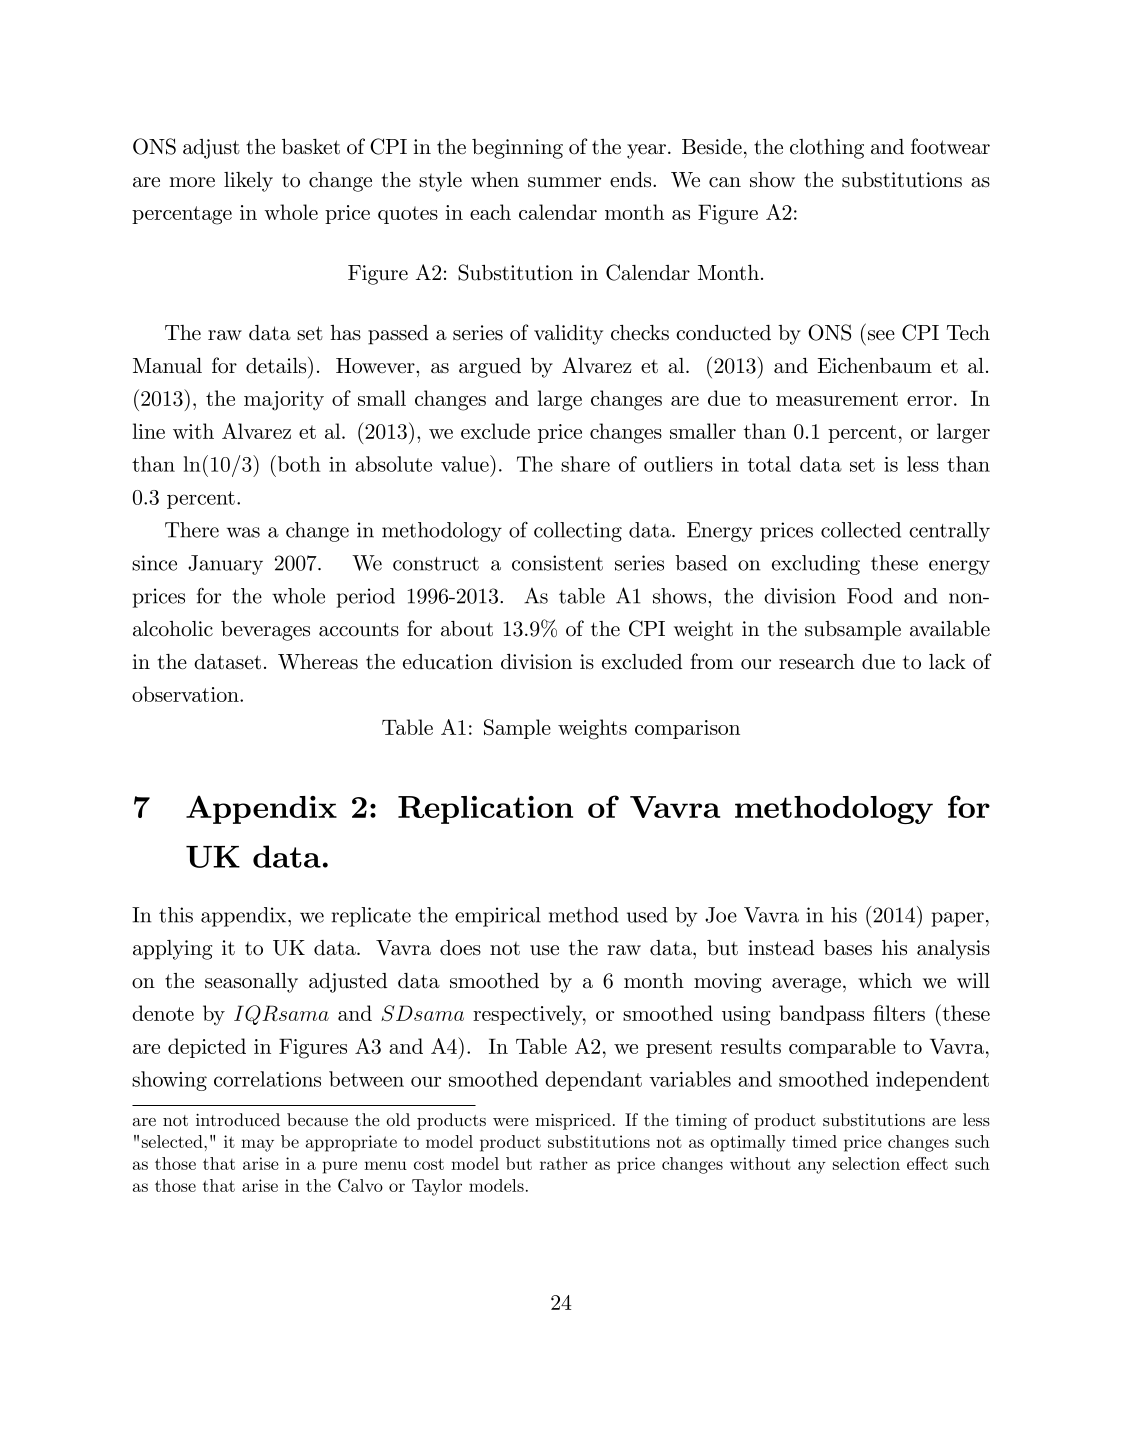  I want to click on likely, so click(248, 182).
